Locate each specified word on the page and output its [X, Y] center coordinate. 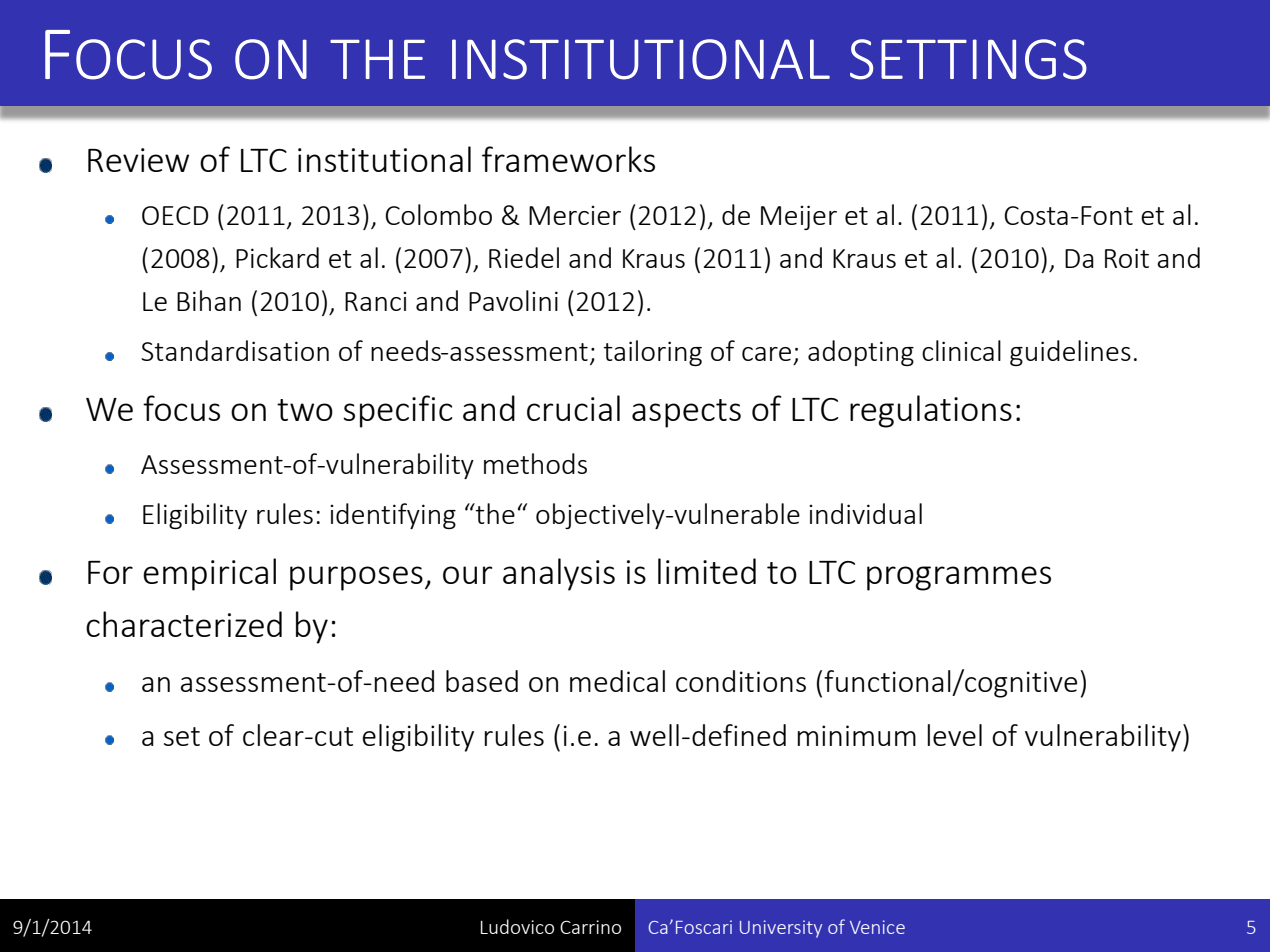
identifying [393, 516]
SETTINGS [968, 59]
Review [138, 160]
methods [535, 463]
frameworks [568, 159]
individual [865, 513]
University [781, 929]
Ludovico [517, 926]
